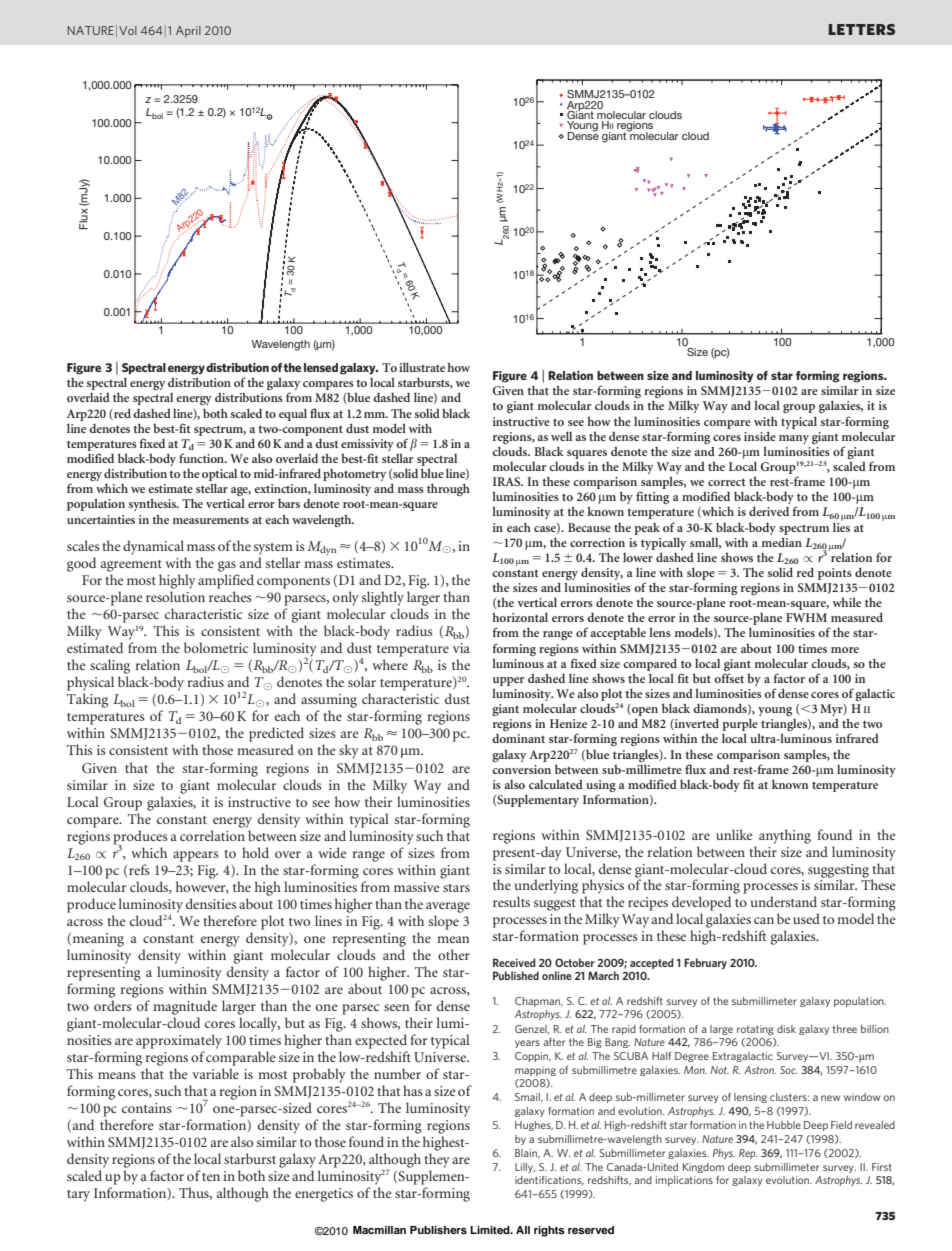 This image has width=952, height=1251. What do you see at coordinates (211, 903) in the image?
I see `densities` at bounding box center [211, 903].
